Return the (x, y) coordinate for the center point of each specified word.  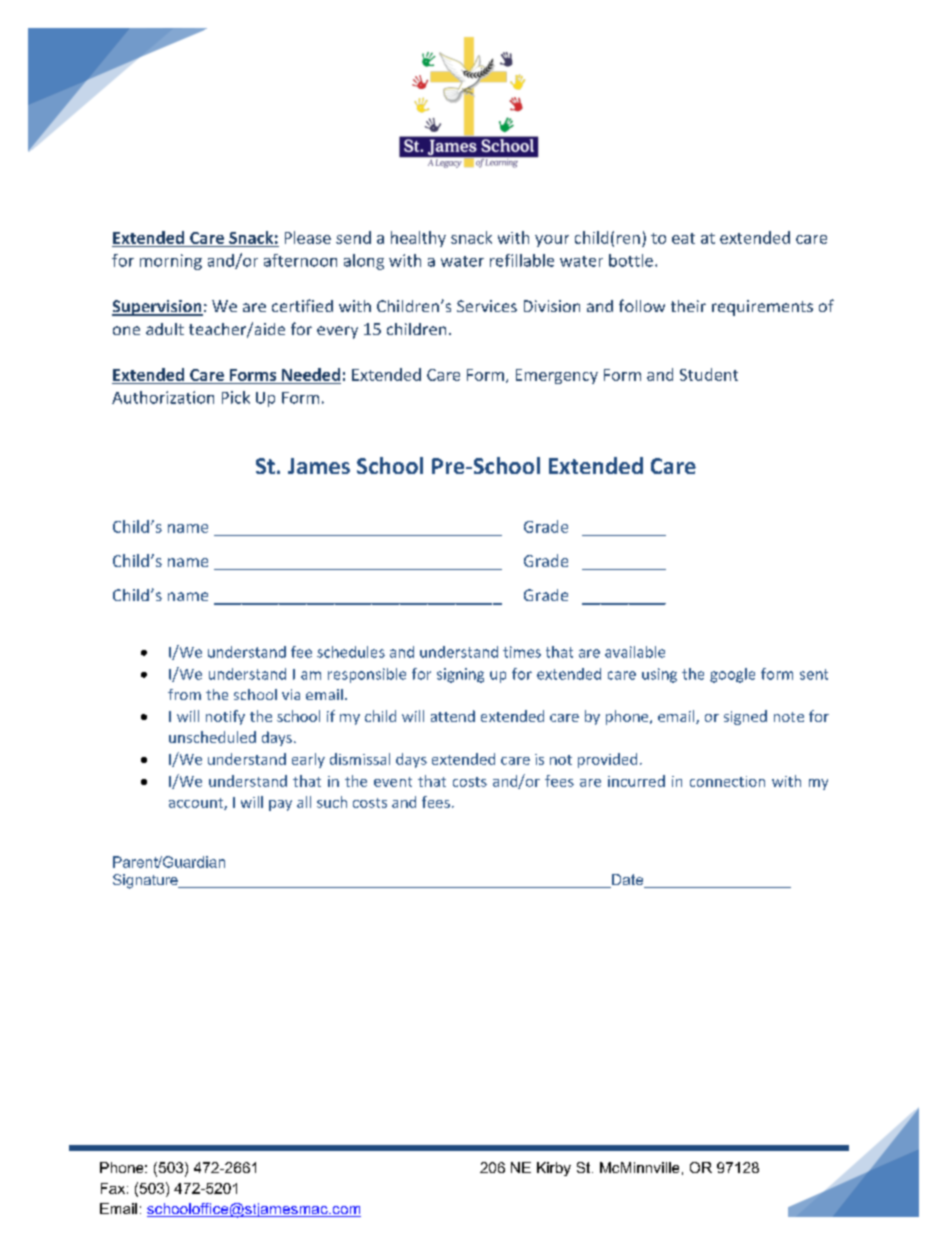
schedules (351, 652)
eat (683, 238)
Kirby (554, 1169)
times (522, 652)
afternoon (300, 260)
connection (727, 781)
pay (280, 805)
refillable (522, 260)
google (732, 675)
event (393, 782)
